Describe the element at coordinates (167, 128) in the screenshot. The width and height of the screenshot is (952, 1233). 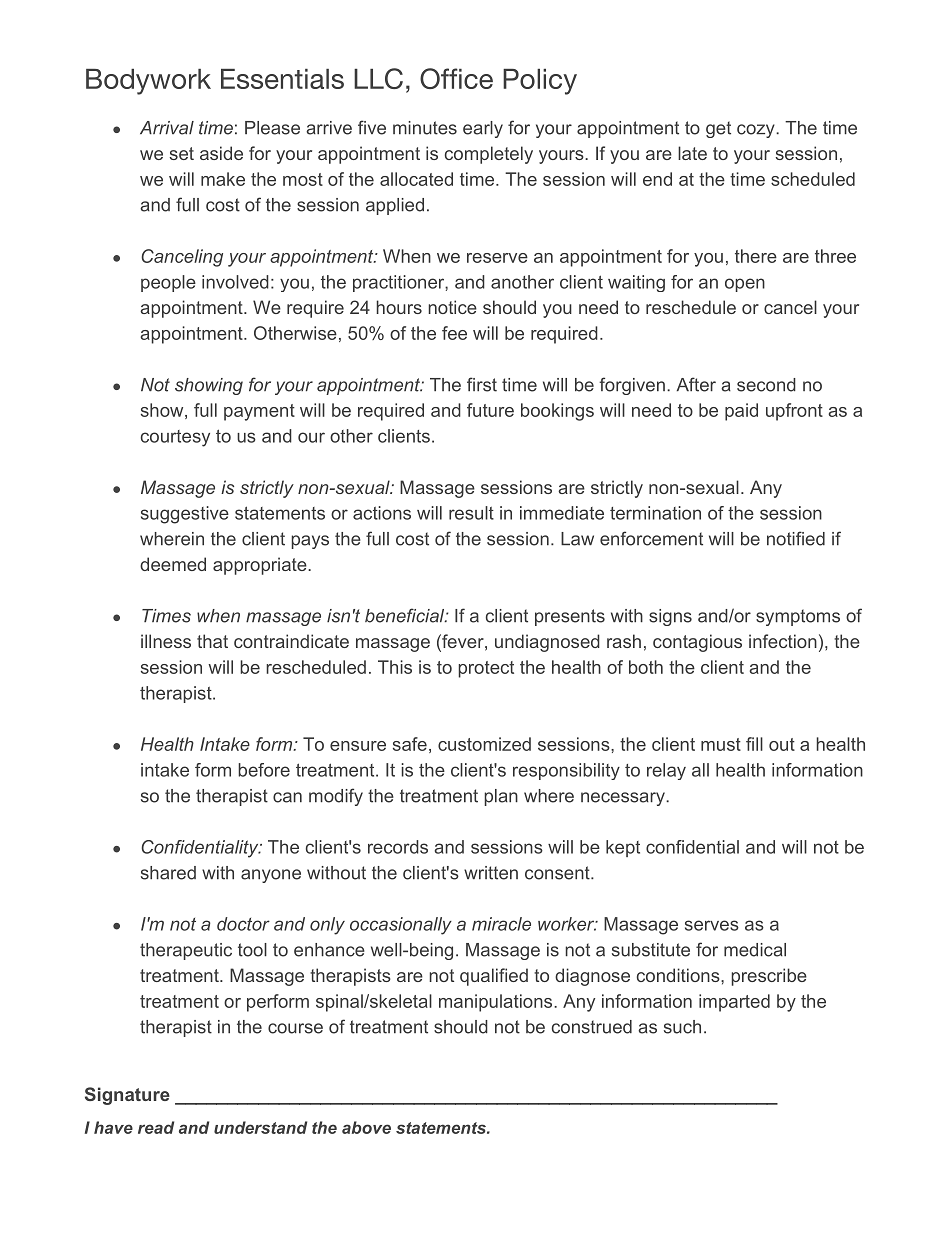
I see `Arrival` at that location.
